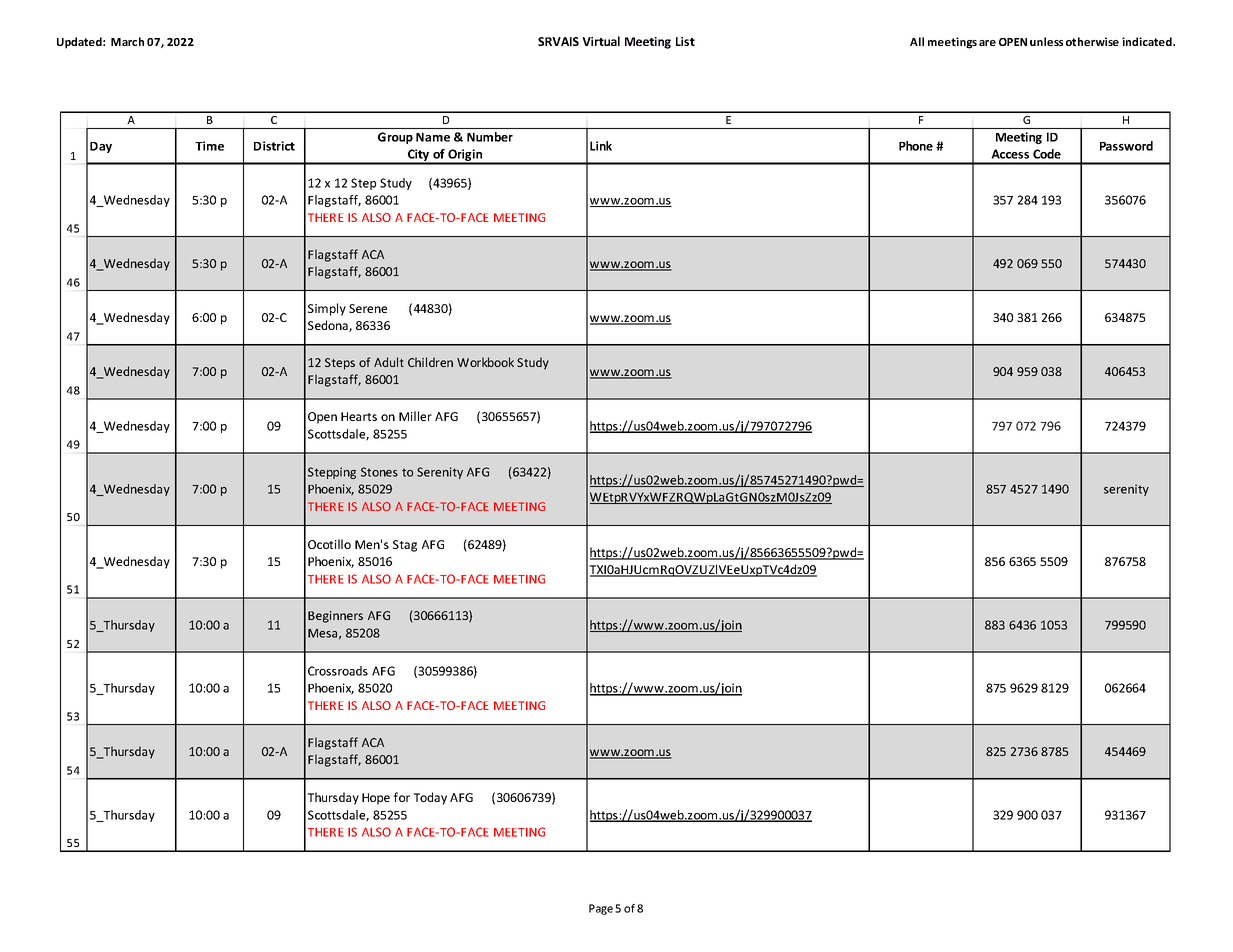 The width and height of the document is (1233, 952). Describe the element at coordinates (430, 798) in the document. I see `Today` at that location.
